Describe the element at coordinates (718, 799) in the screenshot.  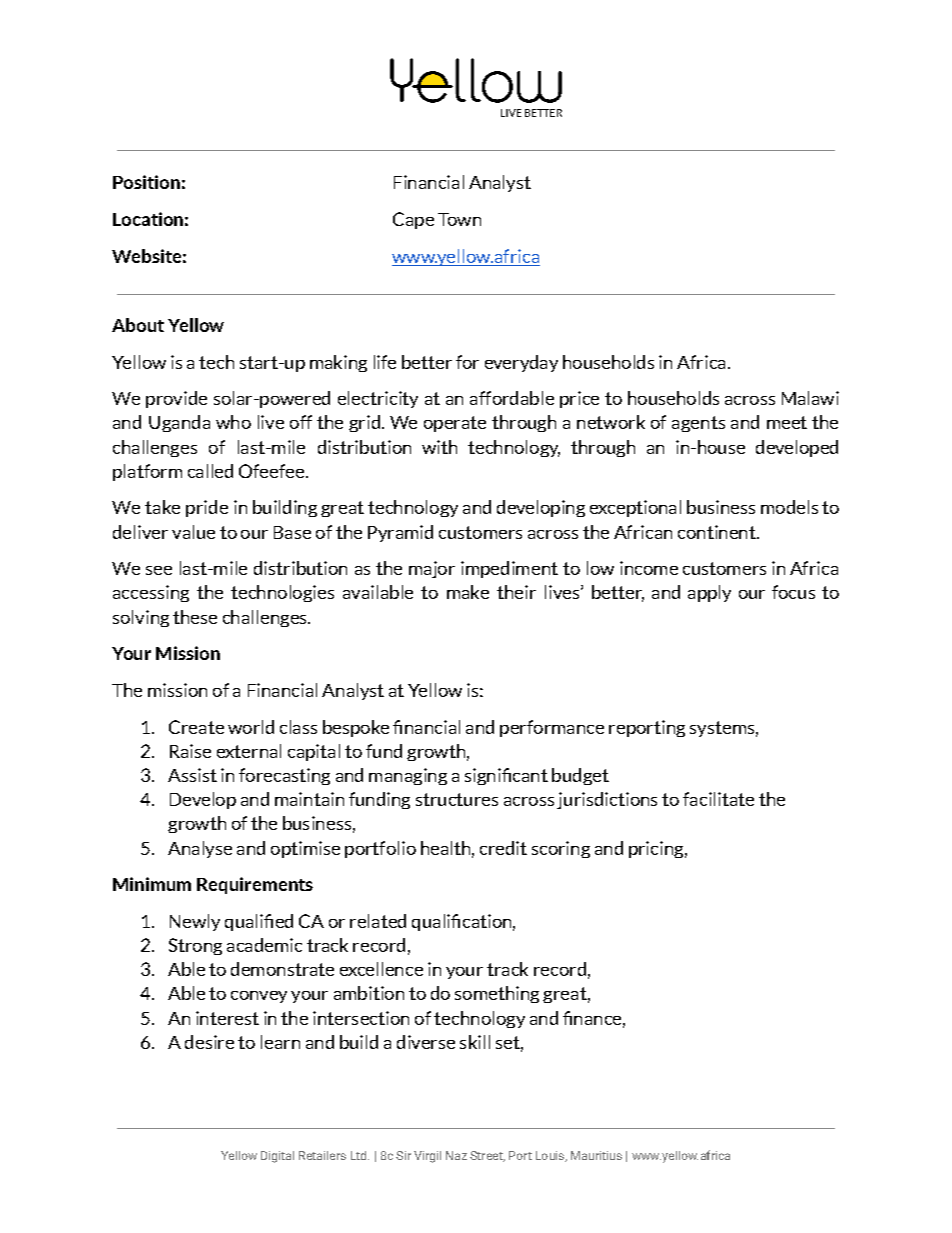
I see `facilitate` at that location.
